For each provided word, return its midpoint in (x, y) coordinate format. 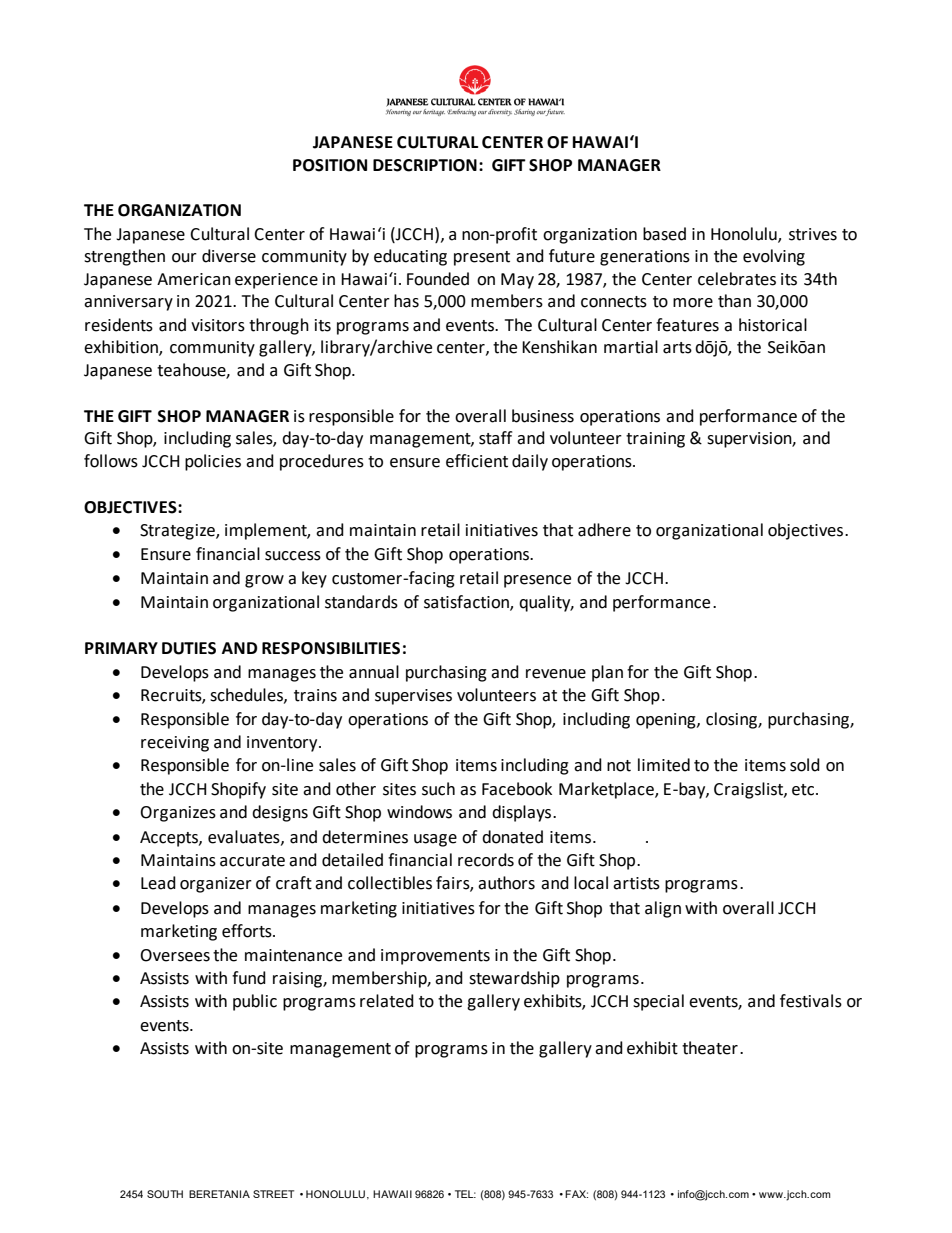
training (655, 440)
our (184, 258)
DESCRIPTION (425, 165)
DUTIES (189, 648)
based (664, 234)
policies (213, 462)
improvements (435, 957)
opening (667, 721)
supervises (413, 697)
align (663, 909)
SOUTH (165, 1194)
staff (495, 438)
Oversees (175, 955)
